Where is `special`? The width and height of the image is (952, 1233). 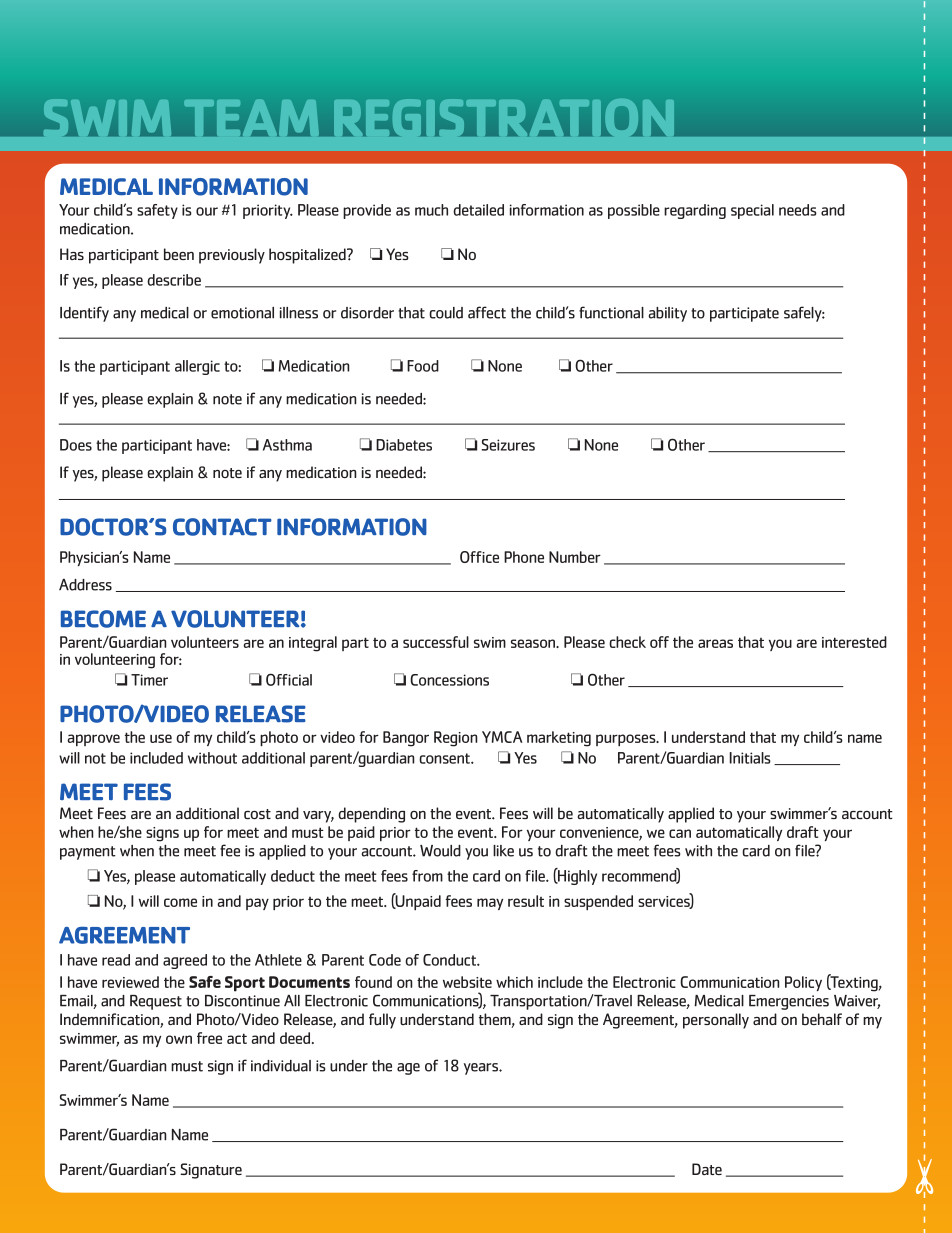 special is located at coordinates (752, 211).
